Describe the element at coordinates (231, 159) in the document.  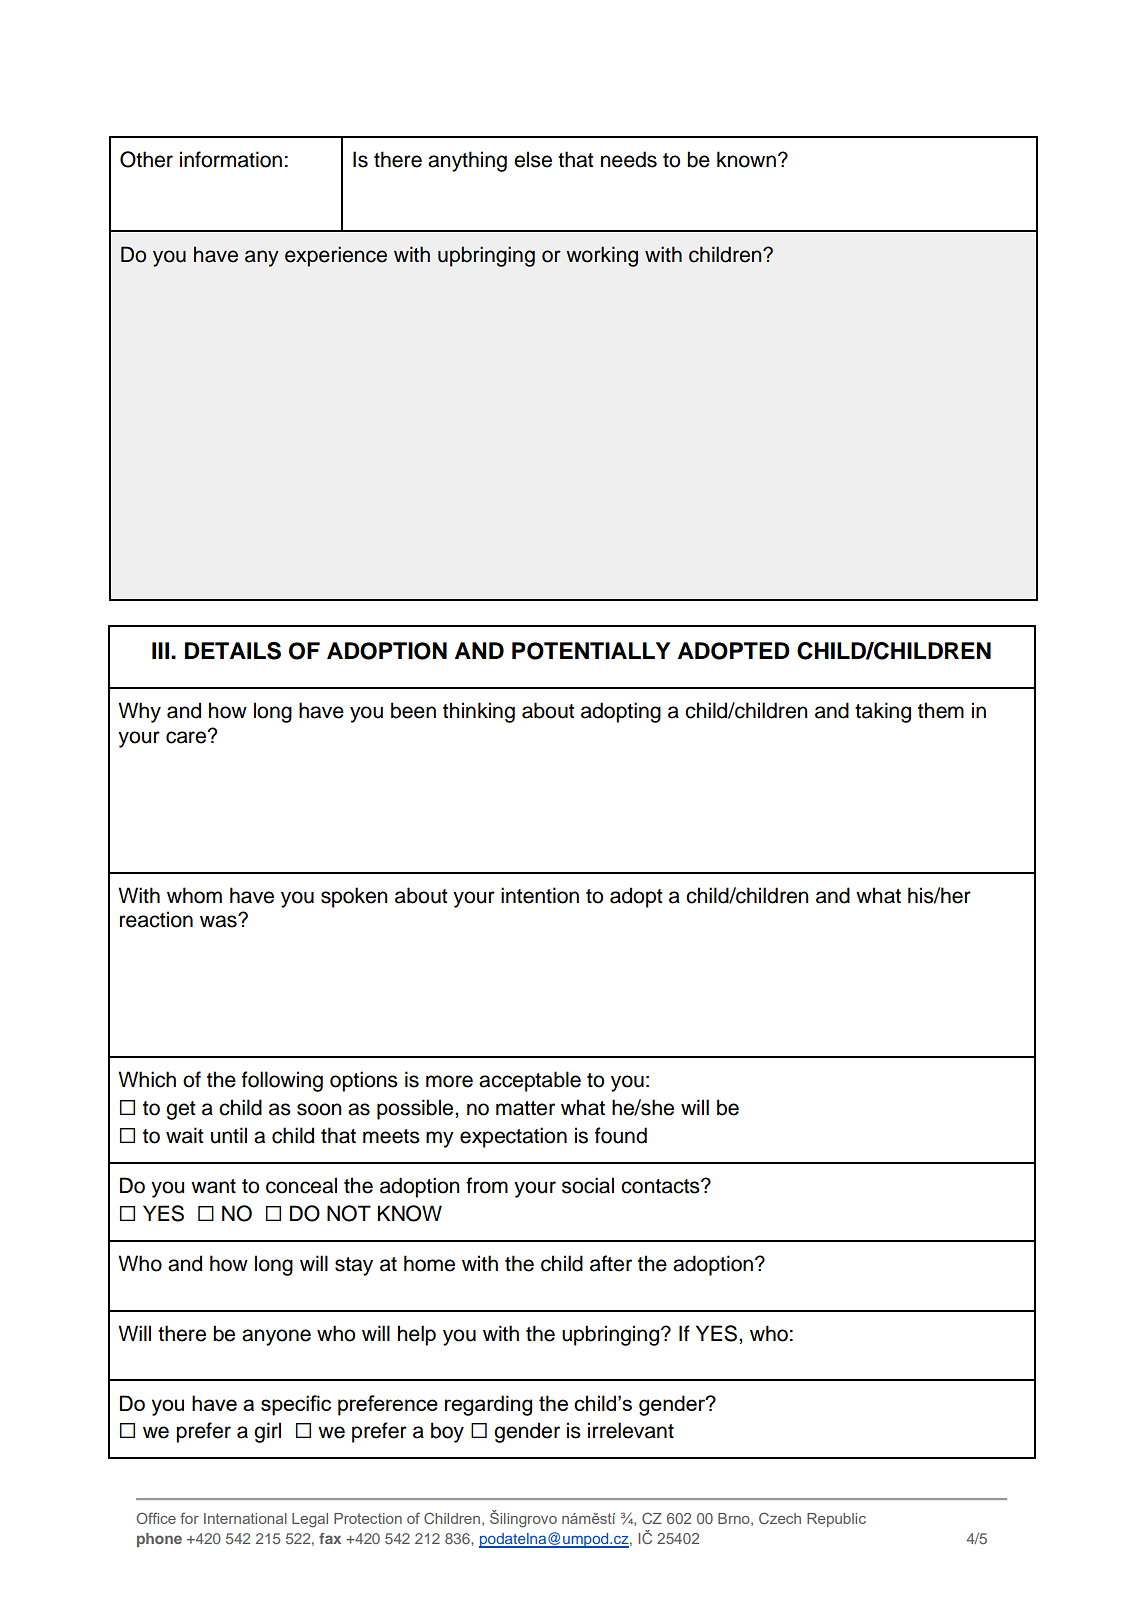
I see `information` at that location.
